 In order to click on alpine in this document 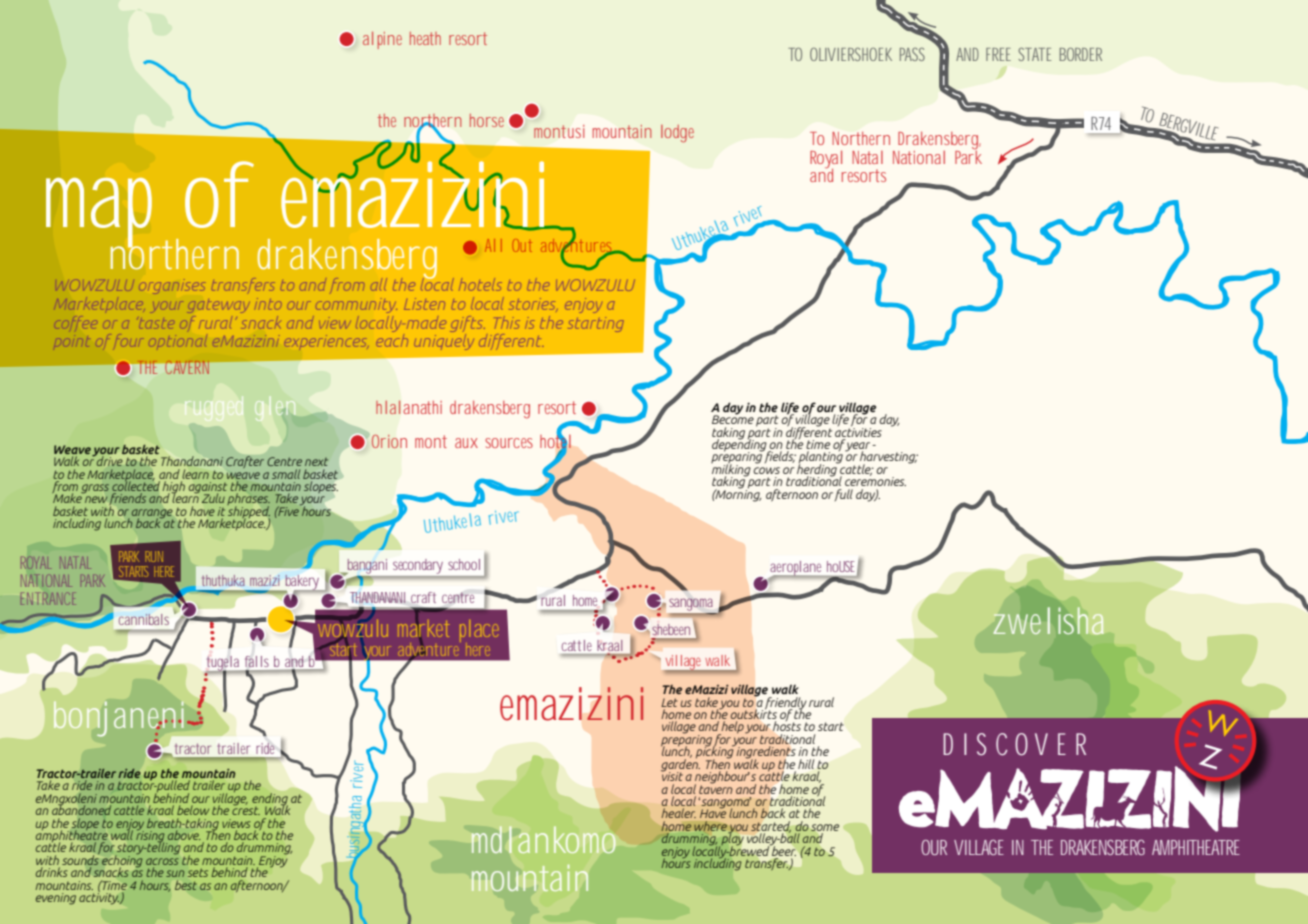, I will do `click(382, 40)`.
